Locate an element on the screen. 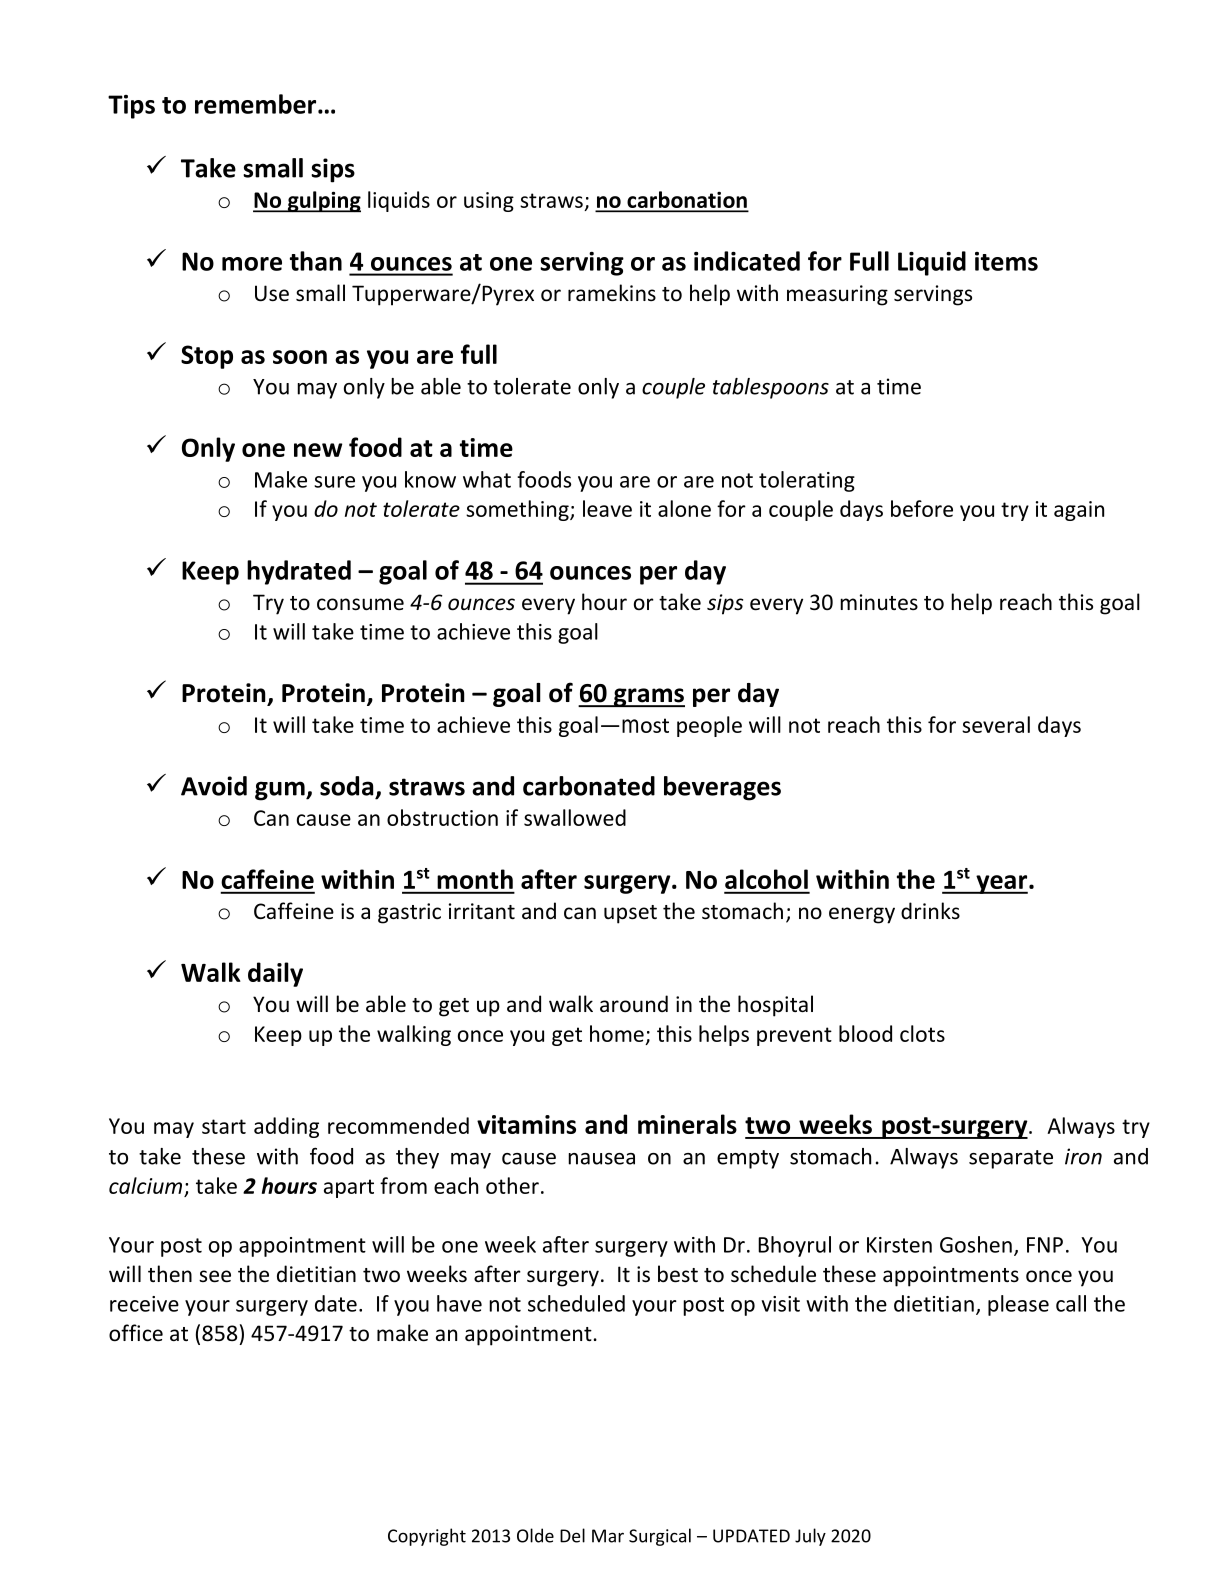 Image resolution: width=1229 pixels, height=1591 pixels. hydrated is located at coordinates (299, 572).
